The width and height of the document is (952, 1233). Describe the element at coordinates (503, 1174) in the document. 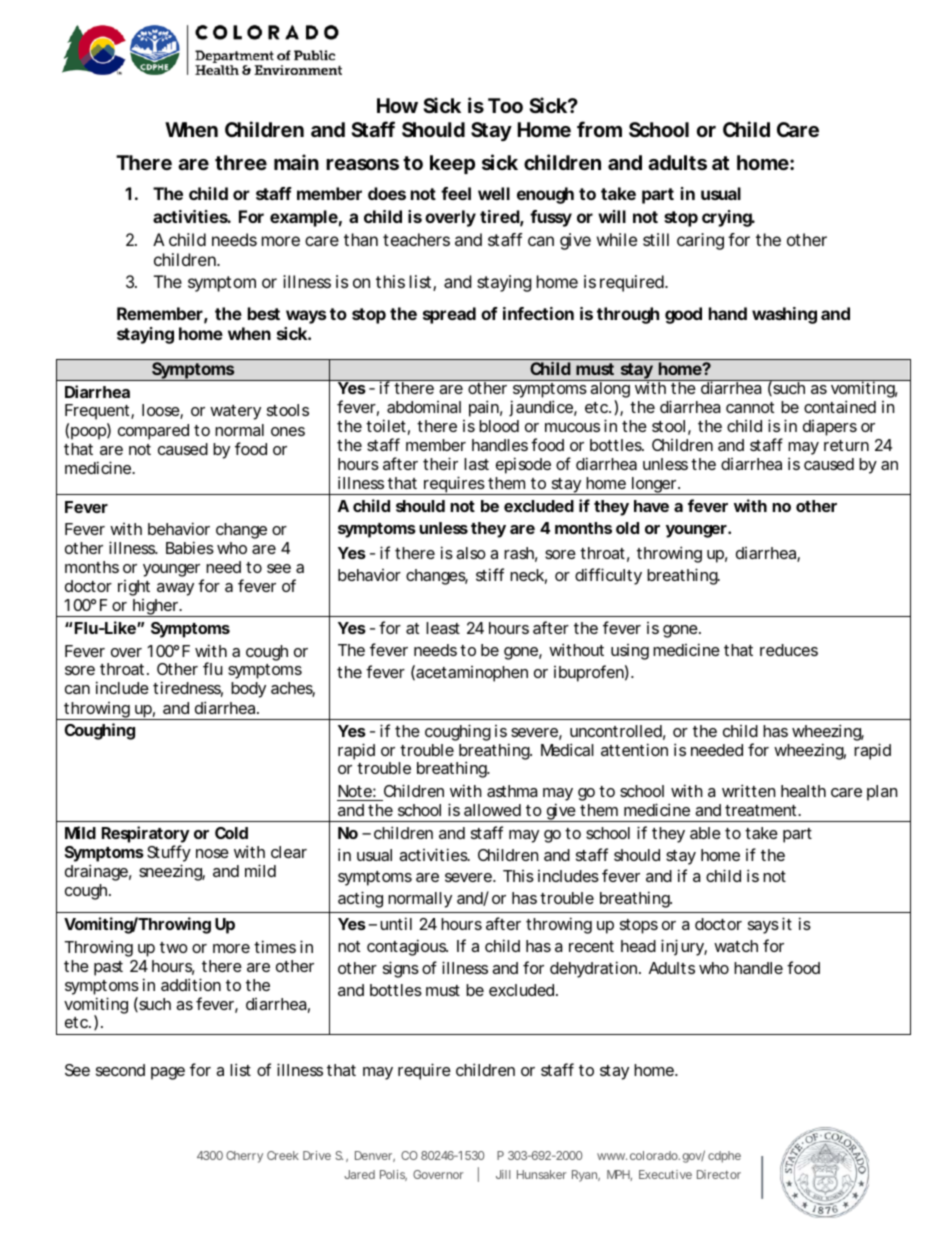

I see `Jill` at that location.
